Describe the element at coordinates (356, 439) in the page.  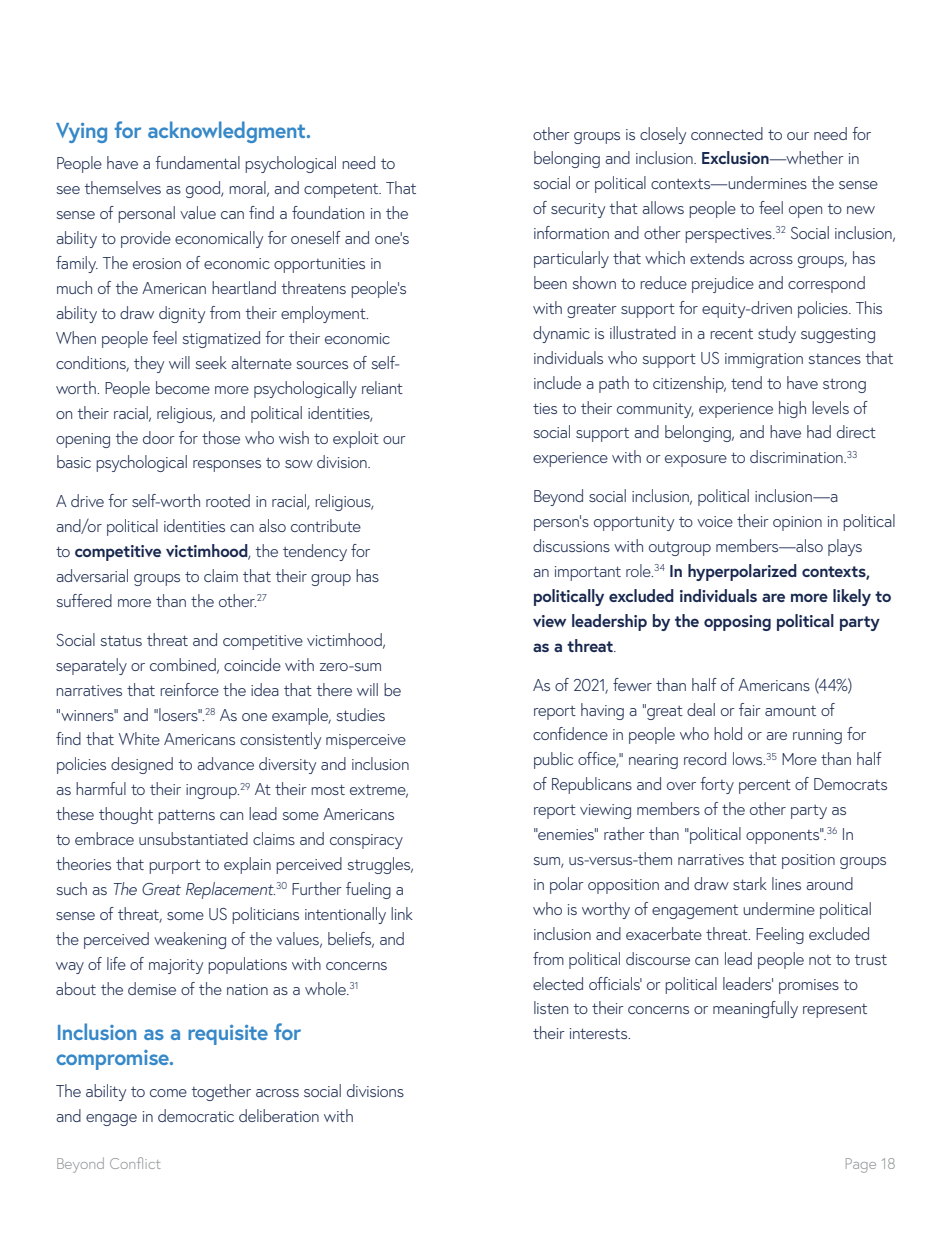
I see `exploit` at that location.
